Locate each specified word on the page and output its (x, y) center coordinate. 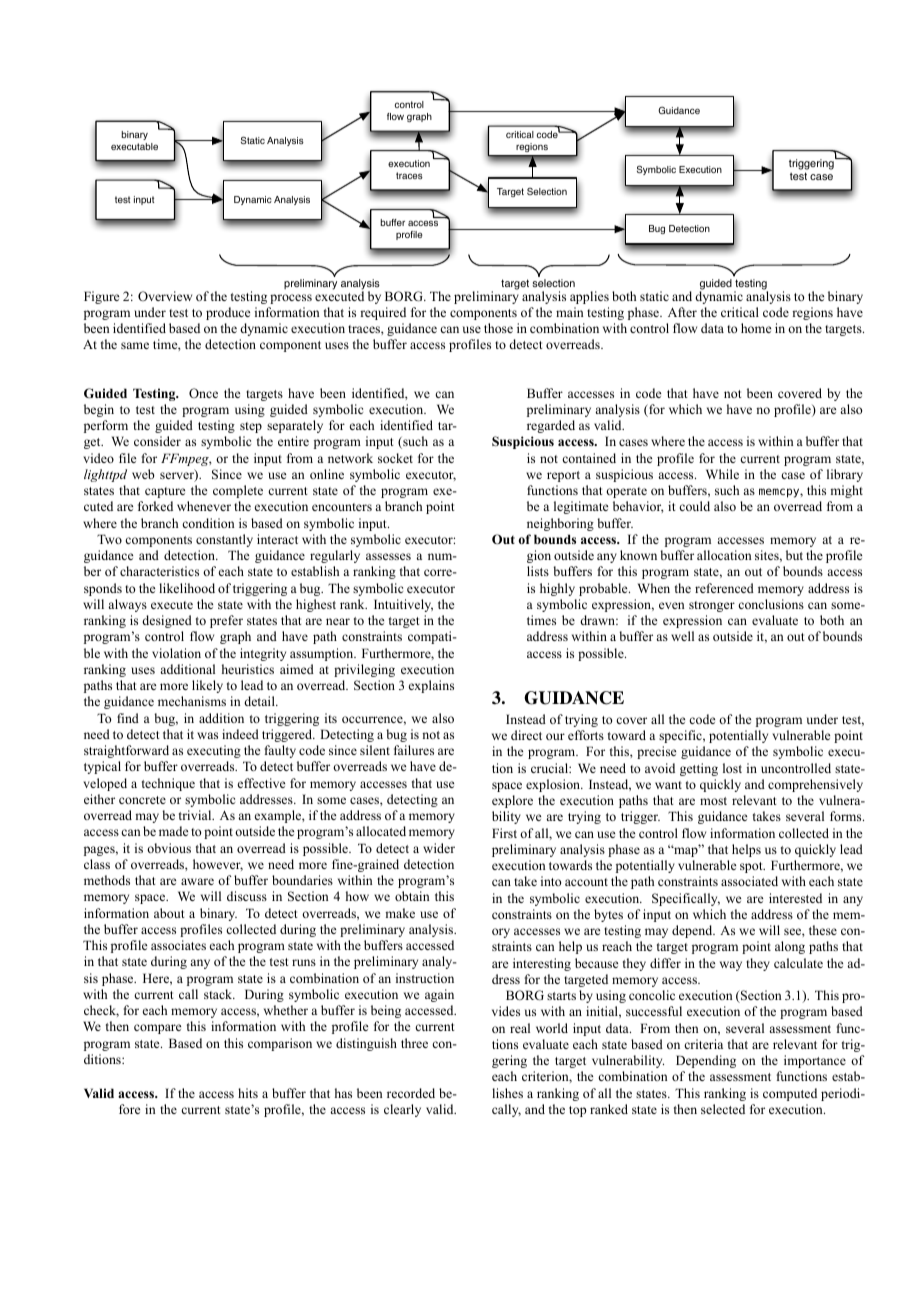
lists (538, 571)
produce (228, 313)
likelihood (187, 588)
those (498, 328)
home (756, 328)
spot (752, 867)
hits (248, 1093)
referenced (724, 588)
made (173, 831)
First (504, 833)
